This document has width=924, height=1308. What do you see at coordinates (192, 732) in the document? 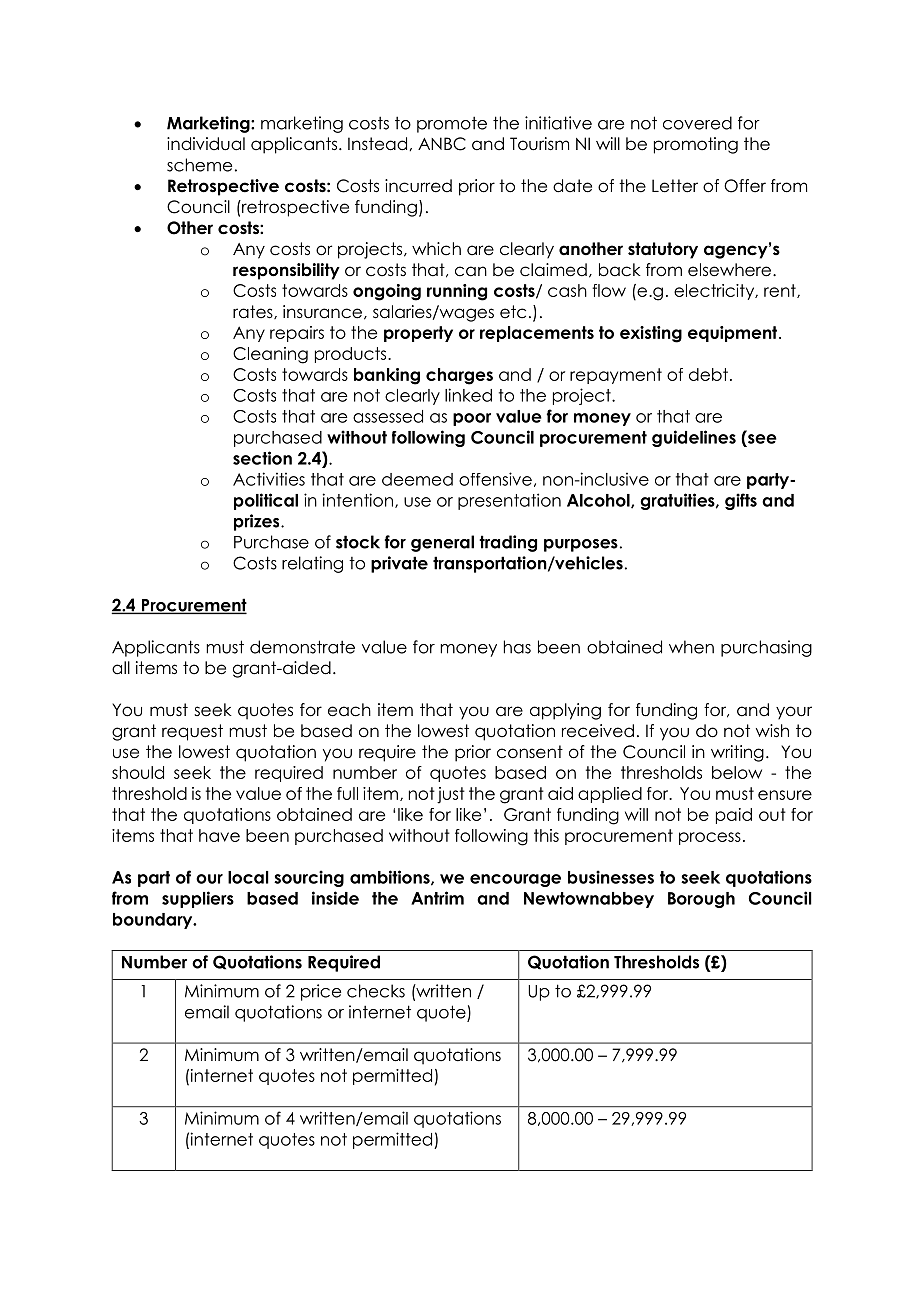
I see `request` at bounding box center [192, 732].
